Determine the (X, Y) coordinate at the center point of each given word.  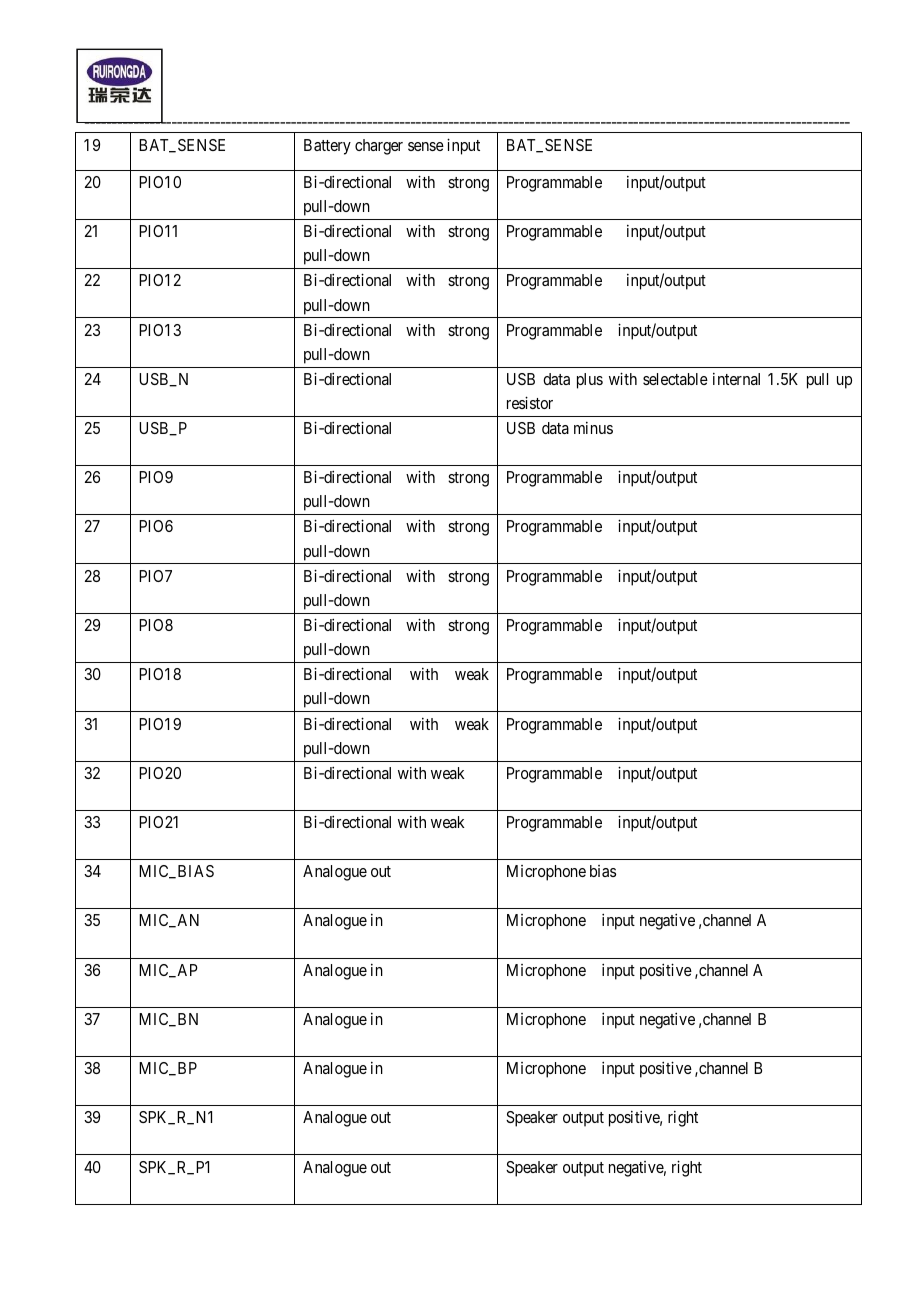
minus (593, 428)
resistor (530, 402)
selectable (675, 379)
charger (379, 147)
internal (736, 379)
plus (590, 381)
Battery (327, 147)
